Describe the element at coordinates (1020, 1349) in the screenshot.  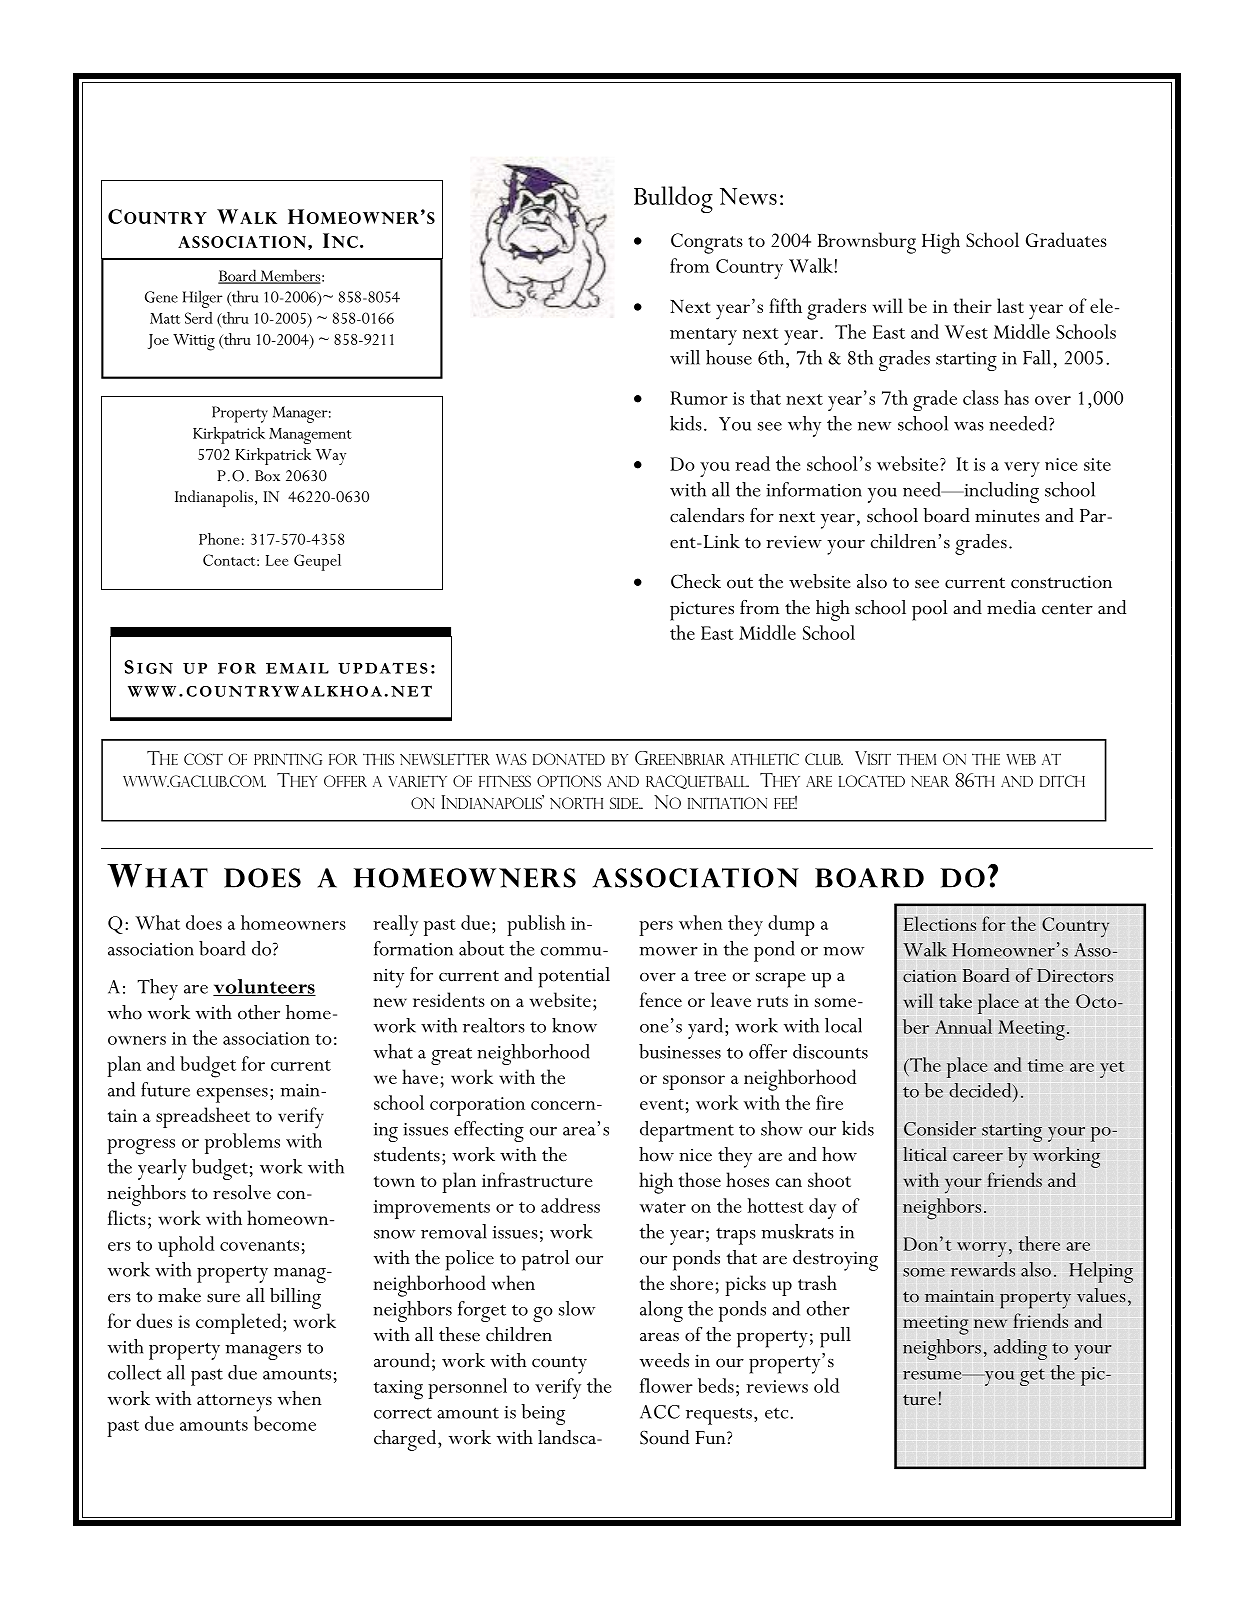
I see `adding` at that location.
